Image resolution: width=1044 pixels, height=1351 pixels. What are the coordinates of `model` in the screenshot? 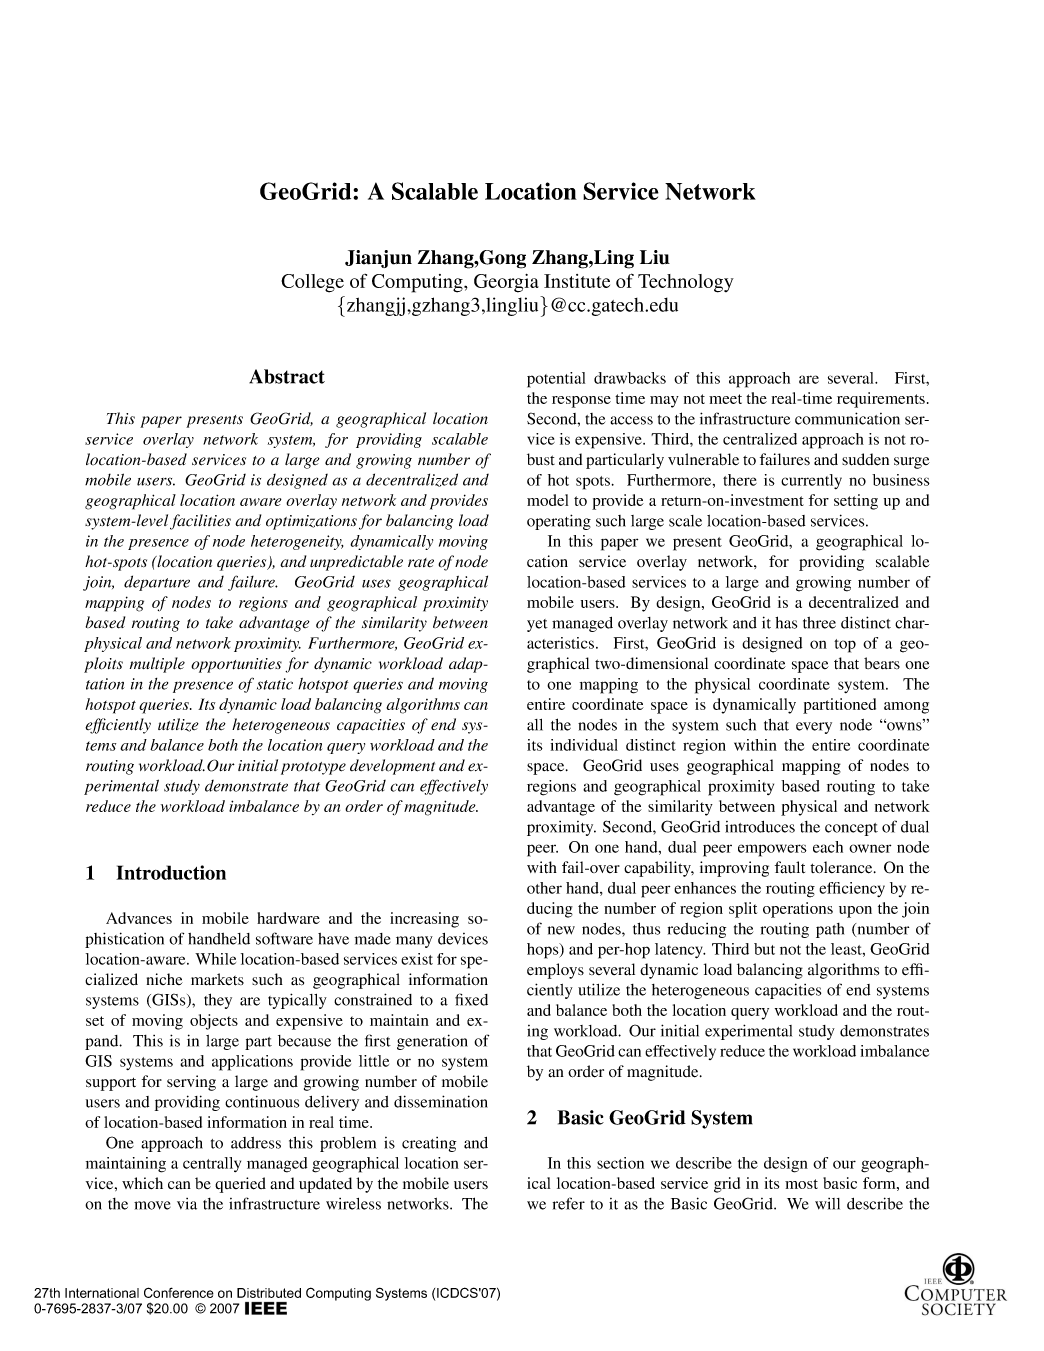 It's located at (547, 500).
